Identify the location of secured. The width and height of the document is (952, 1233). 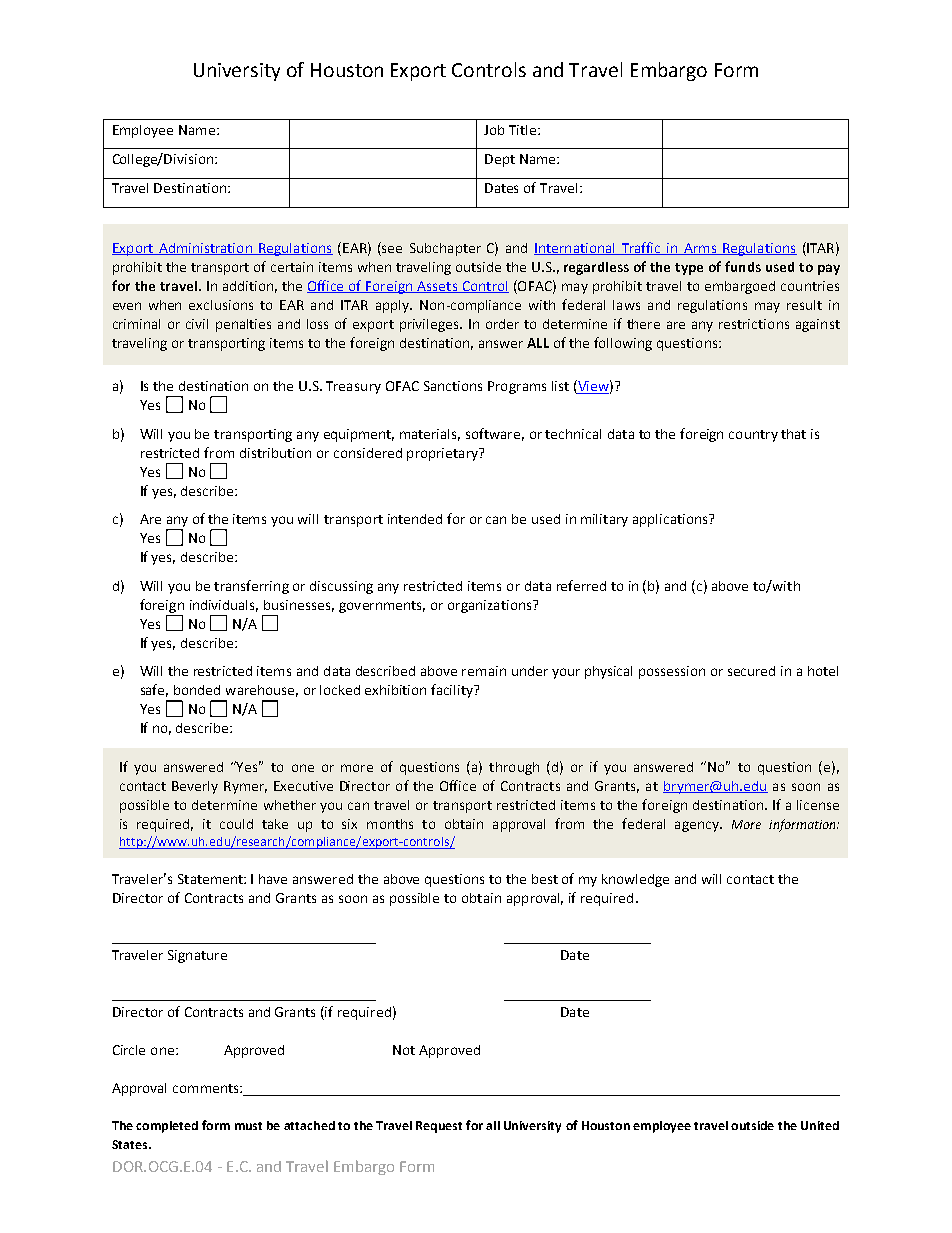
(751, 671).
